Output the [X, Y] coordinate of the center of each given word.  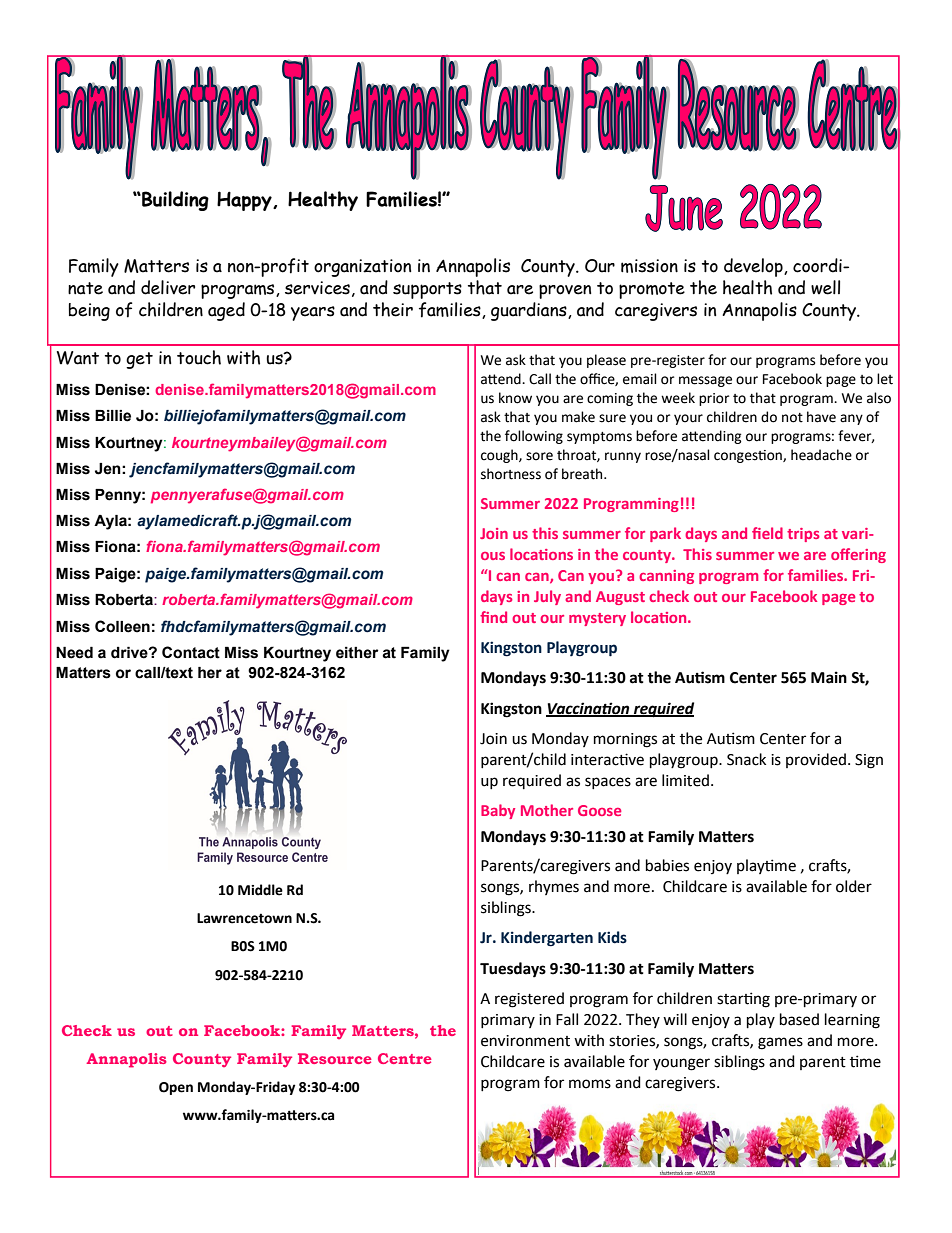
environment [525, 1041]
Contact [191, 652]
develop [754, 267]
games [780, 1043]
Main [829, 677]
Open [176, 1088]
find [493, 617]
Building [174, 201]
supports [427, 290]
